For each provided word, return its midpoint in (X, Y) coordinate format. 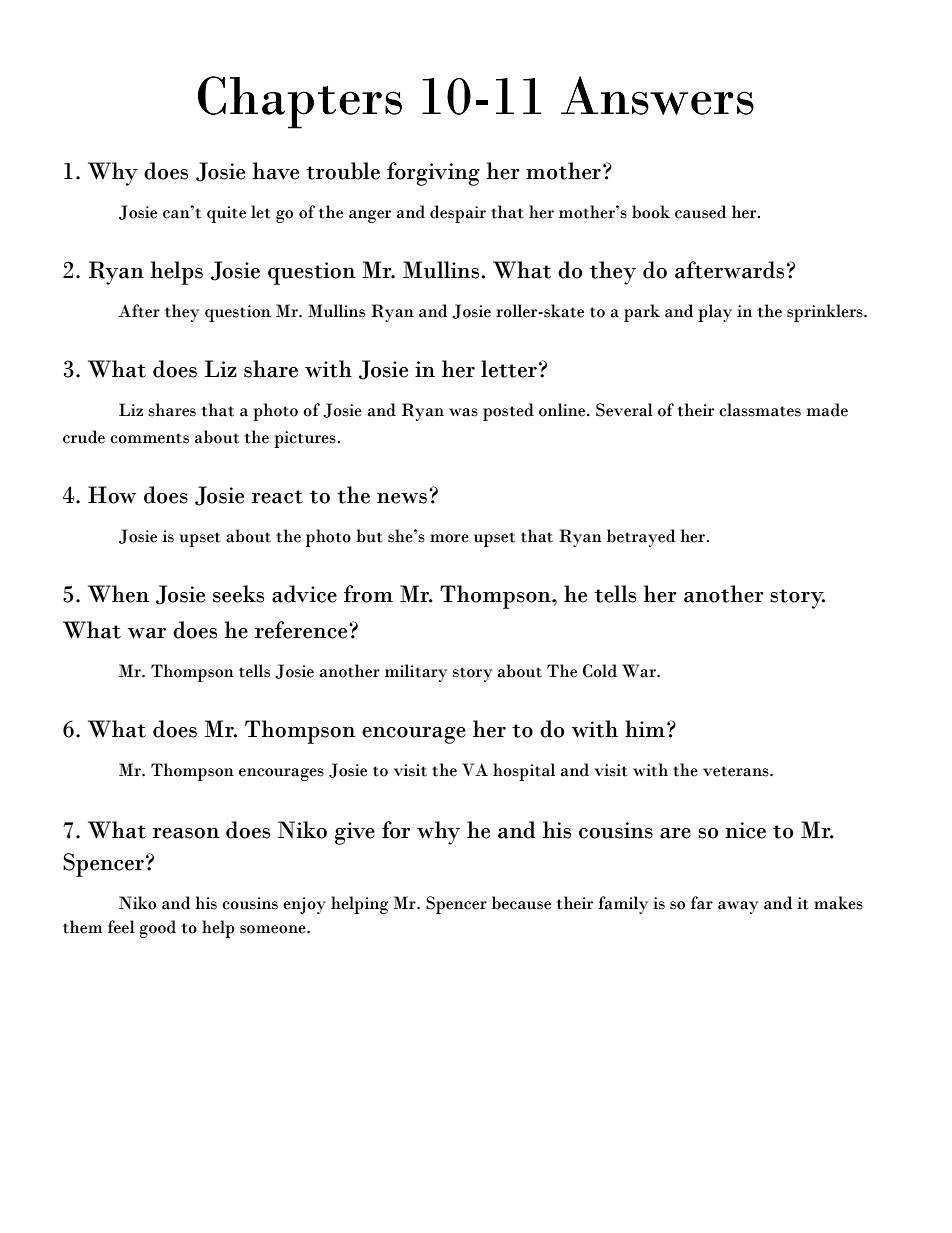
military (416, 673)
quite (226, 214)
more (449, 538)
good (158, 929)
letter (509, 369)
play (715, 313)
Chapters (300, 102)
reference (302, 630)
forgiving (433, 174)
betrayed (641, 538)
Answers (657, 95)
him (645, 728)
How (112, 495)
